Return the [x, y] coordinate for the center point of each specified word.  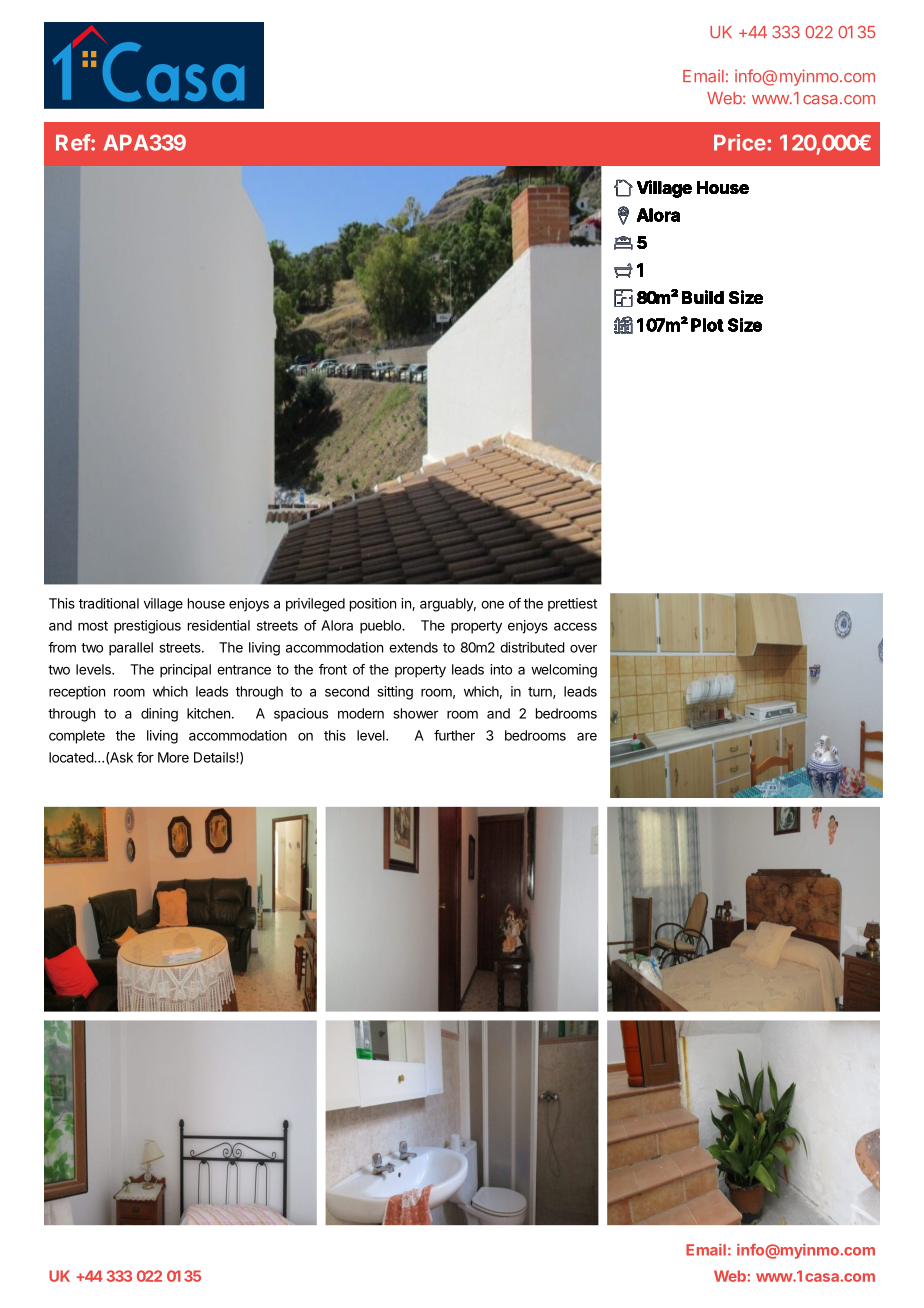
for [145, 757]
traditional [109, 603]
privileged [315, 605]
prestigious [147, 627]
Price [740, 142]
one [492, 605]
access [575, 626]
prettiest [572, 605]
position [373, 605]
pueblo [381, 627]
